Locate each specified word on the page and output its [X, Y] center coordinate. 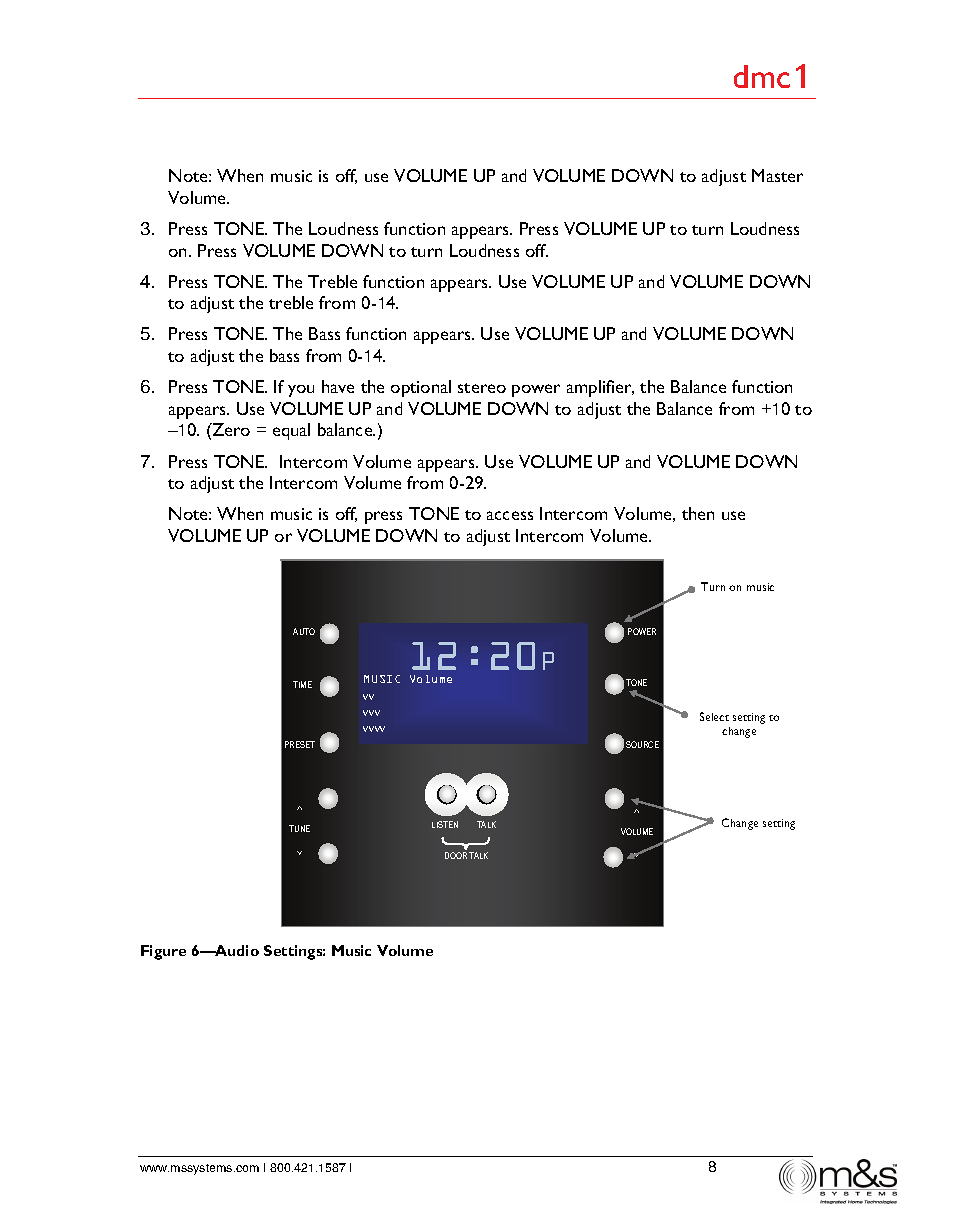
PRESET [300, 744]
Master [777, 175]
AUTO [304, 631]
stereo [482, 388]
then [698, 513]
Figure [163, 952]
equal [291, 431]
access [510, 515]
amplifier [600, 388]
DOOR [456, 855]
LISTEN [445, 824]
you [301, 391]
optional [421, 388]
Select [714, 716]
